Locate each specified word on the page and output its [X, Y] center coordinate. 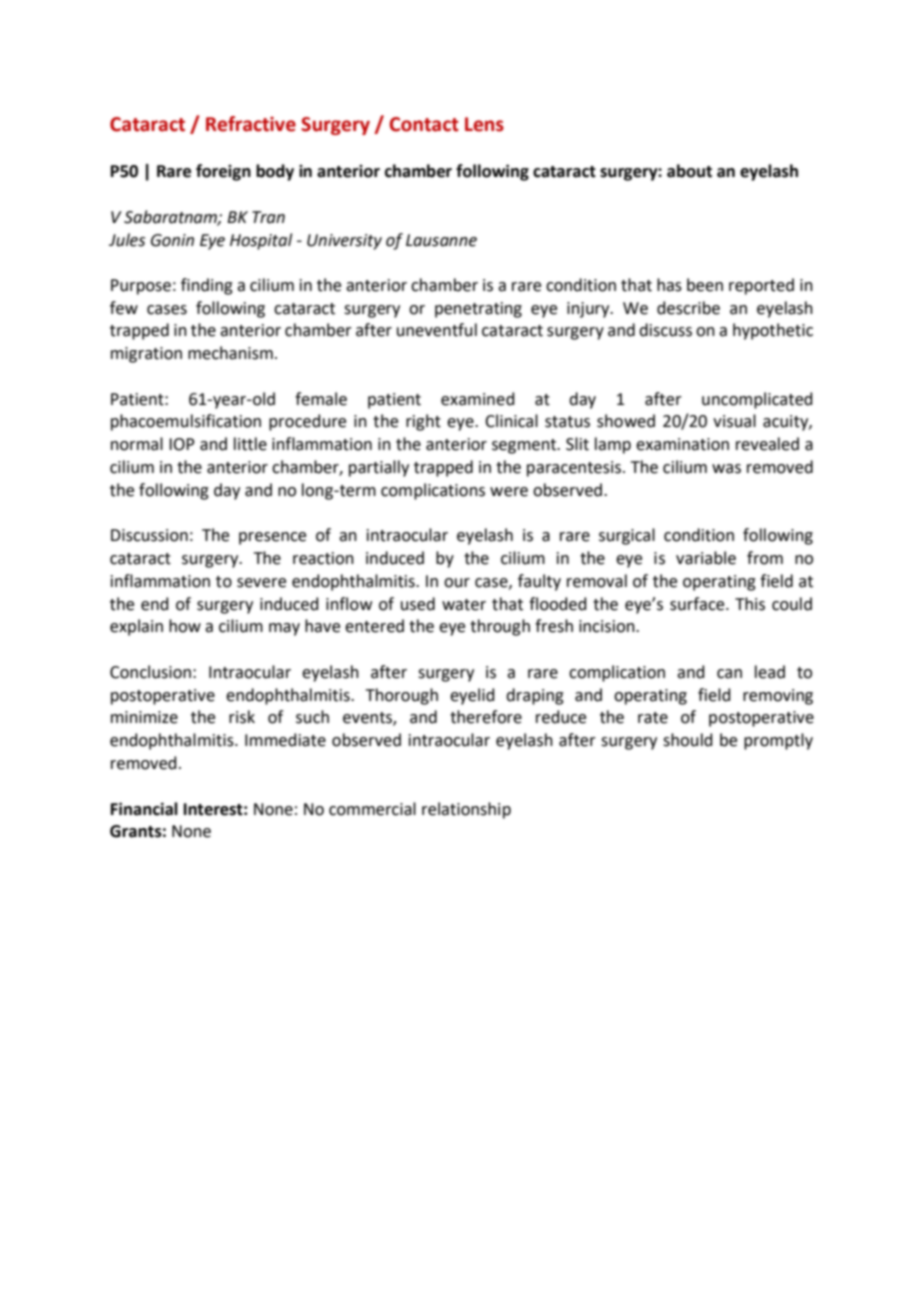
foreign [223, 172]
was [726, 469]
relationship [466, 810]
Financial [144, 809]
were [509, 492]
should [688, 740]
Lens [484, 124]
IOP [182, 444]
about [689, 171]
